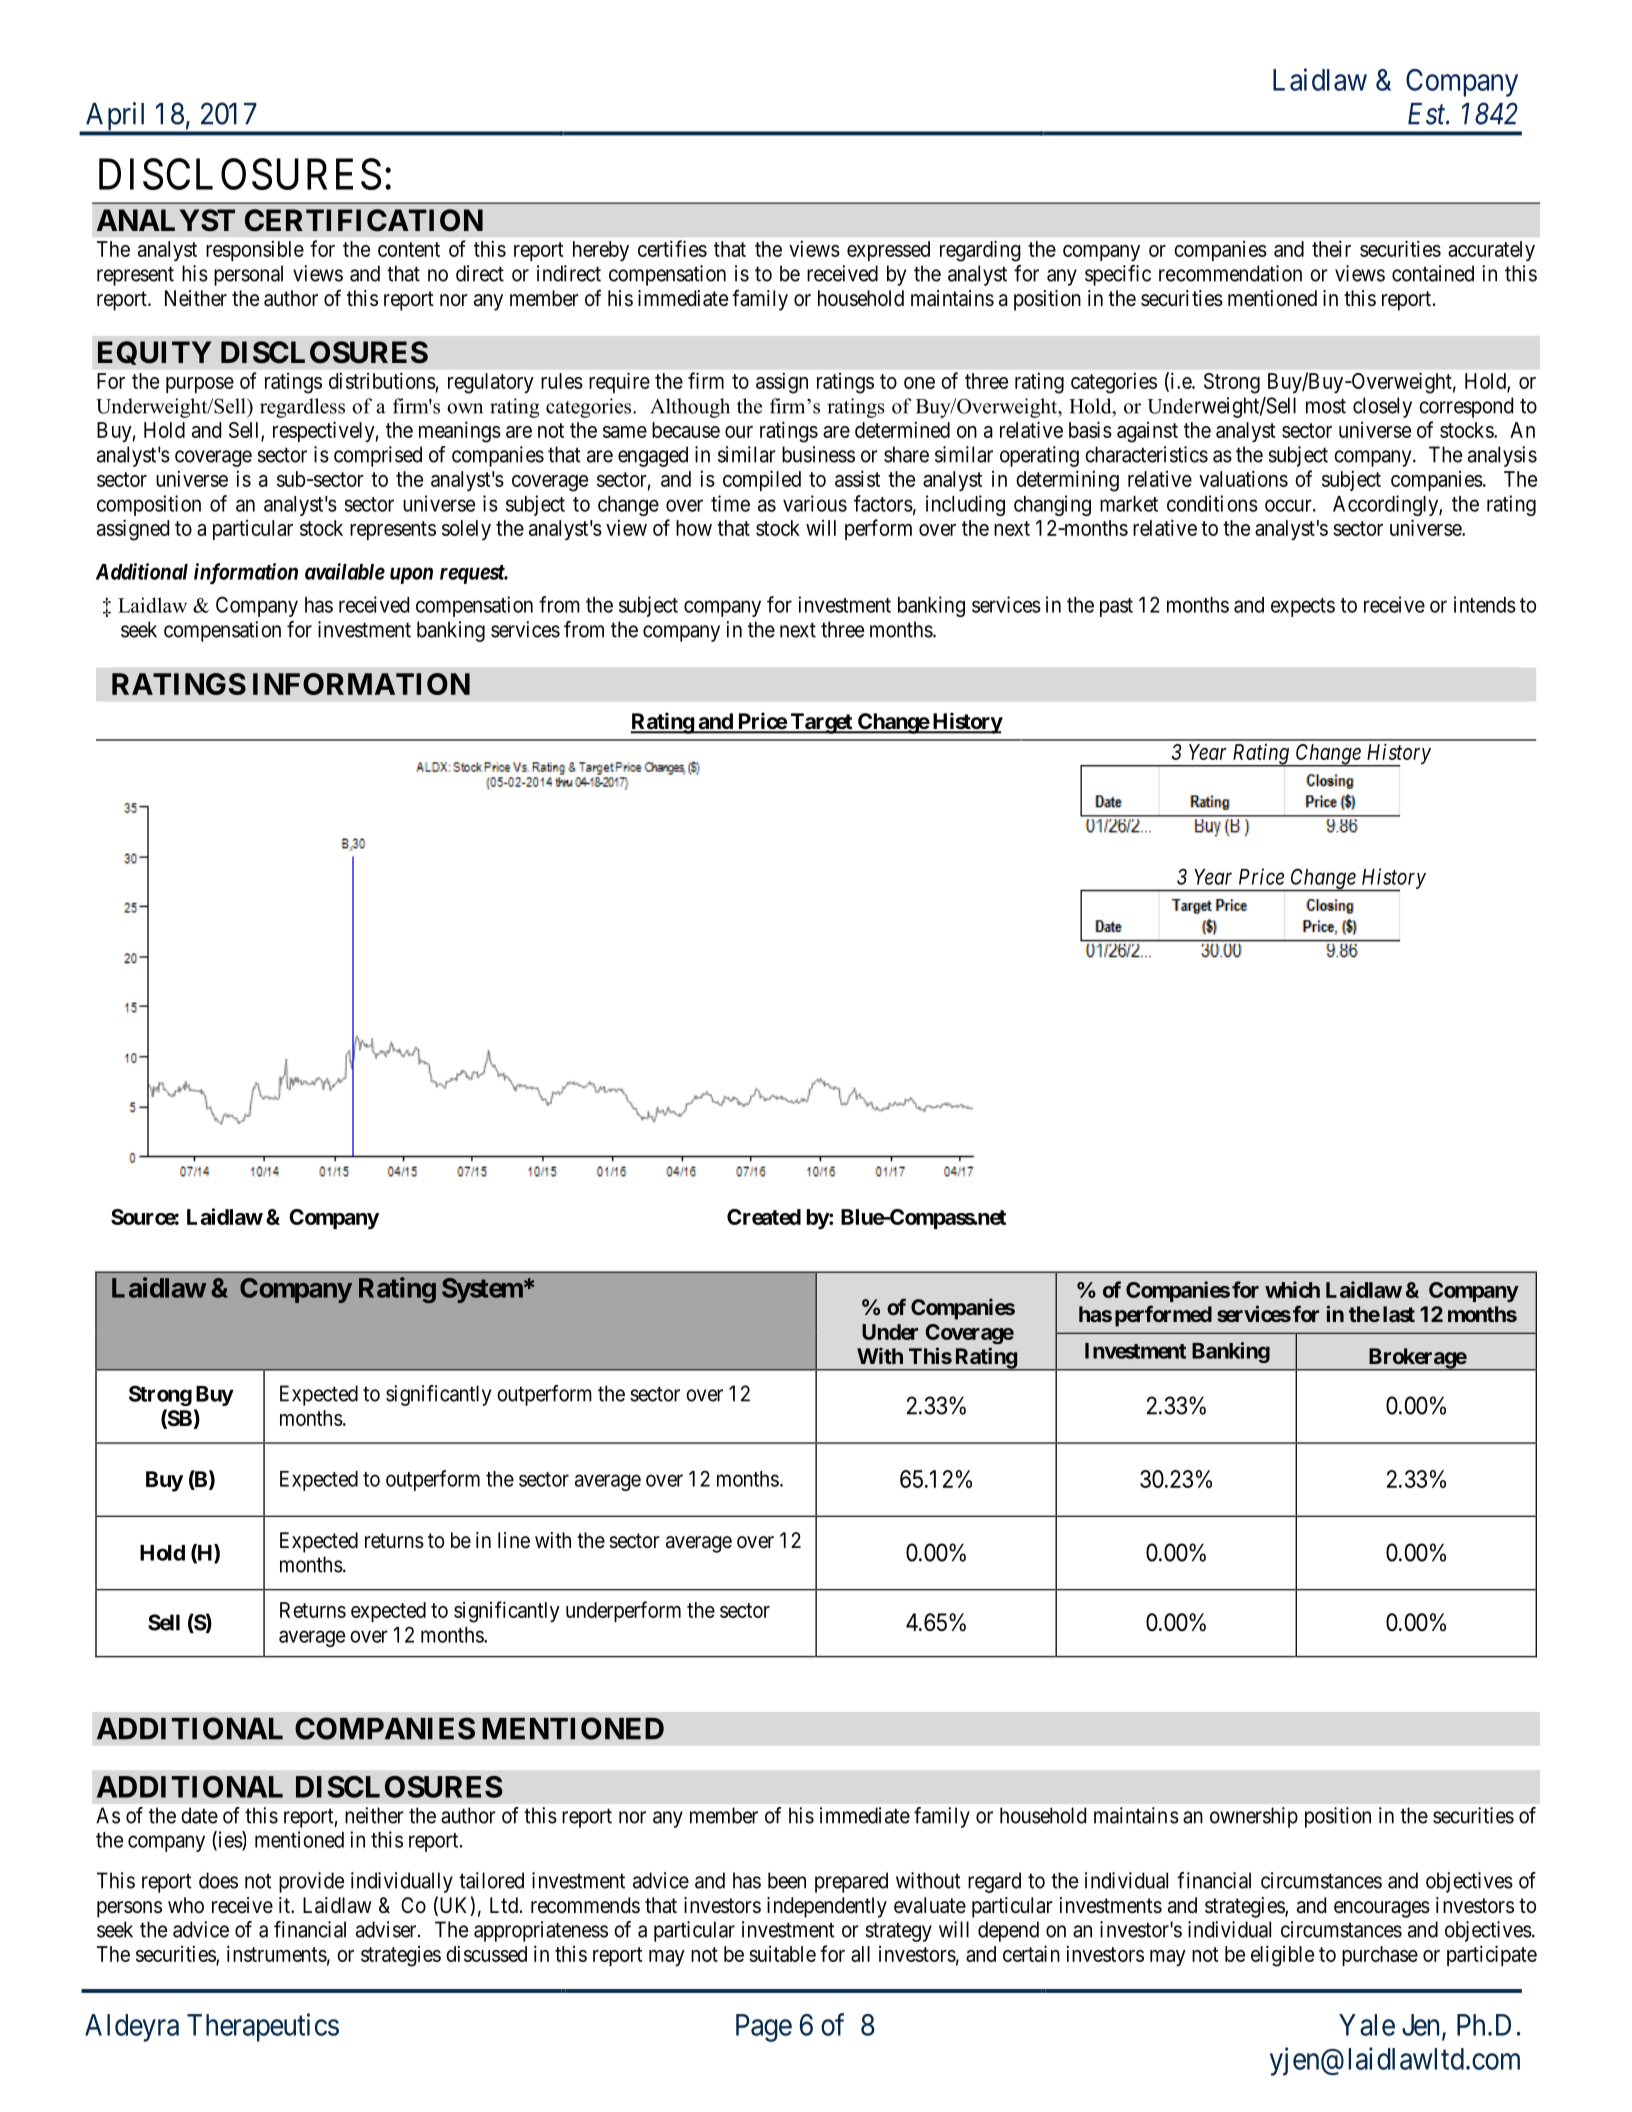 The height and width of the screenshot is (2112, 1632). Describe the element at coordinates (248, 275) in the screenshot. I see `personal` at that location.
